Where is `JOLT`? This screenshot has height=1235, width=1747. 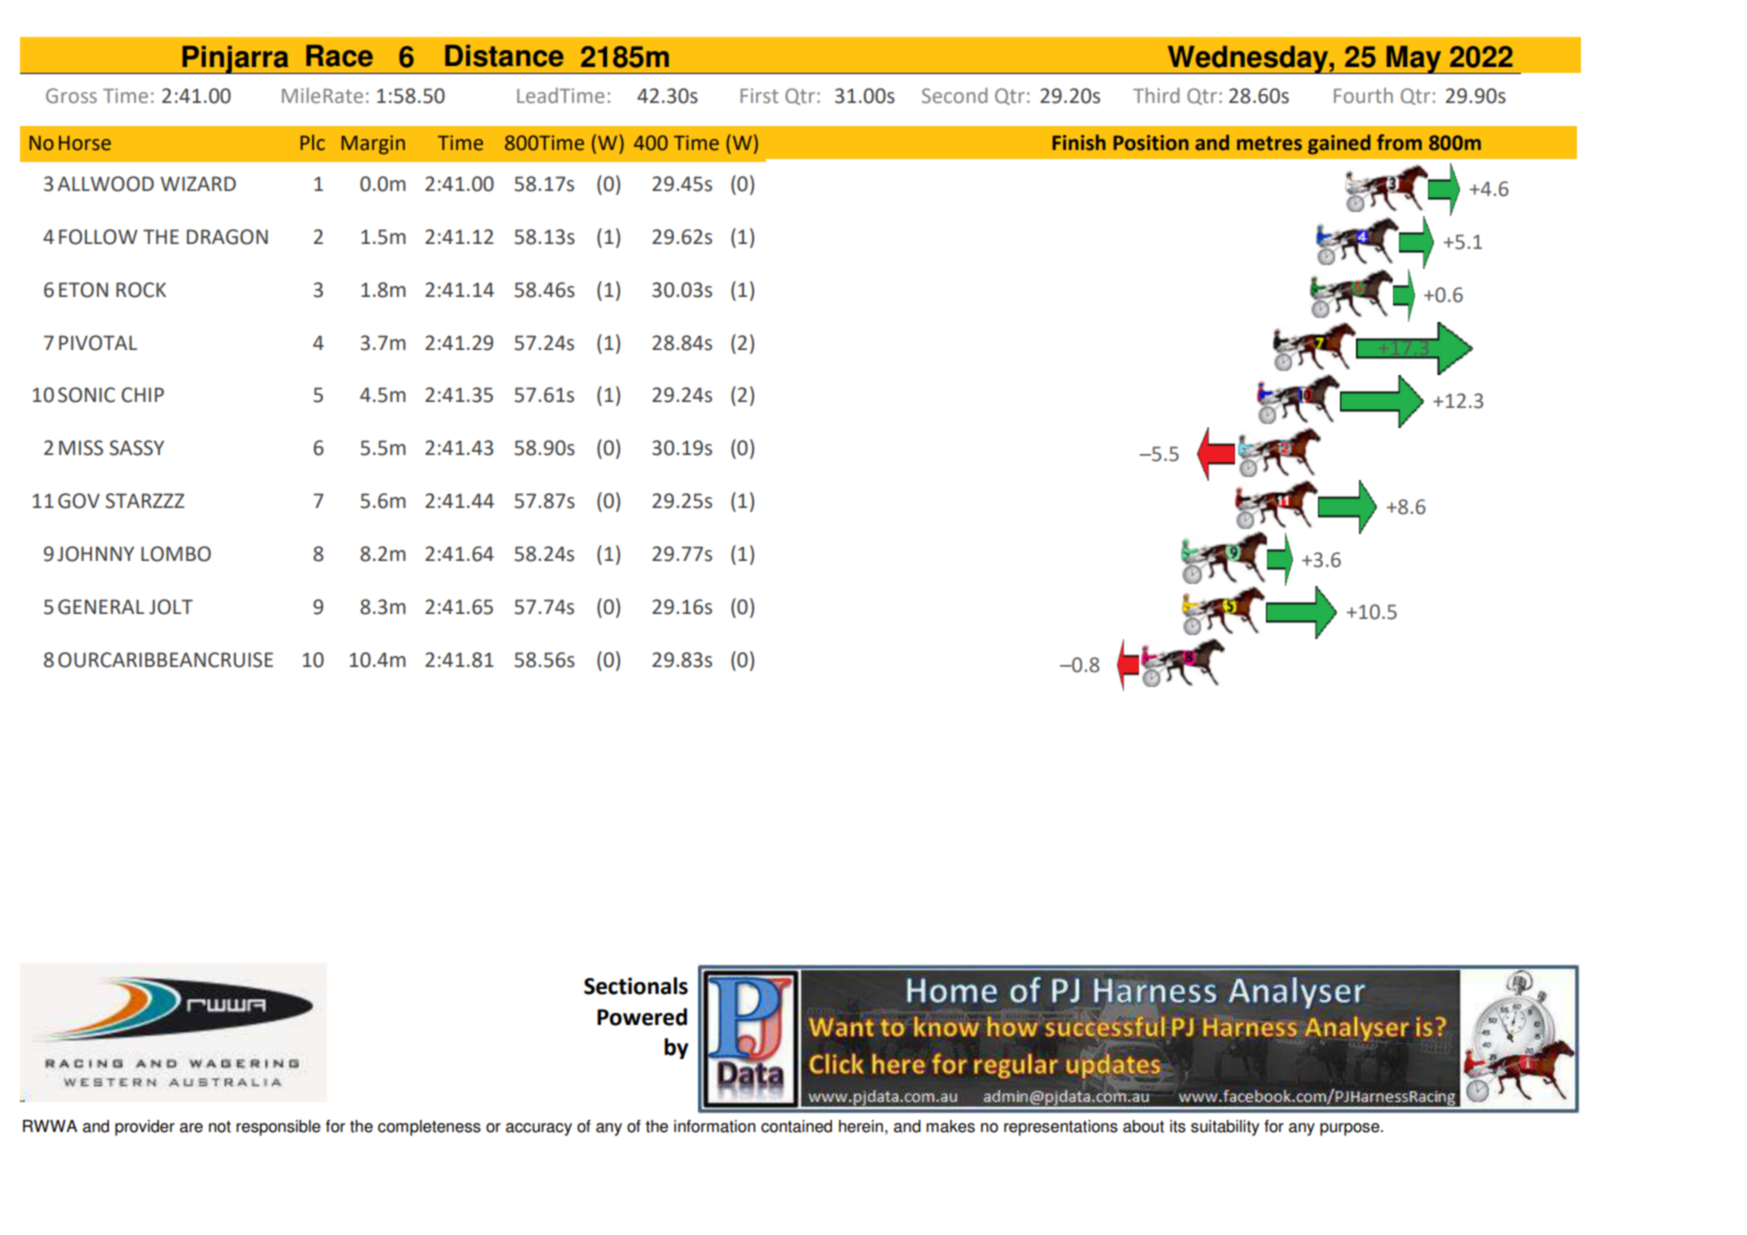
JOLT is located at coordinates (171, 607).
